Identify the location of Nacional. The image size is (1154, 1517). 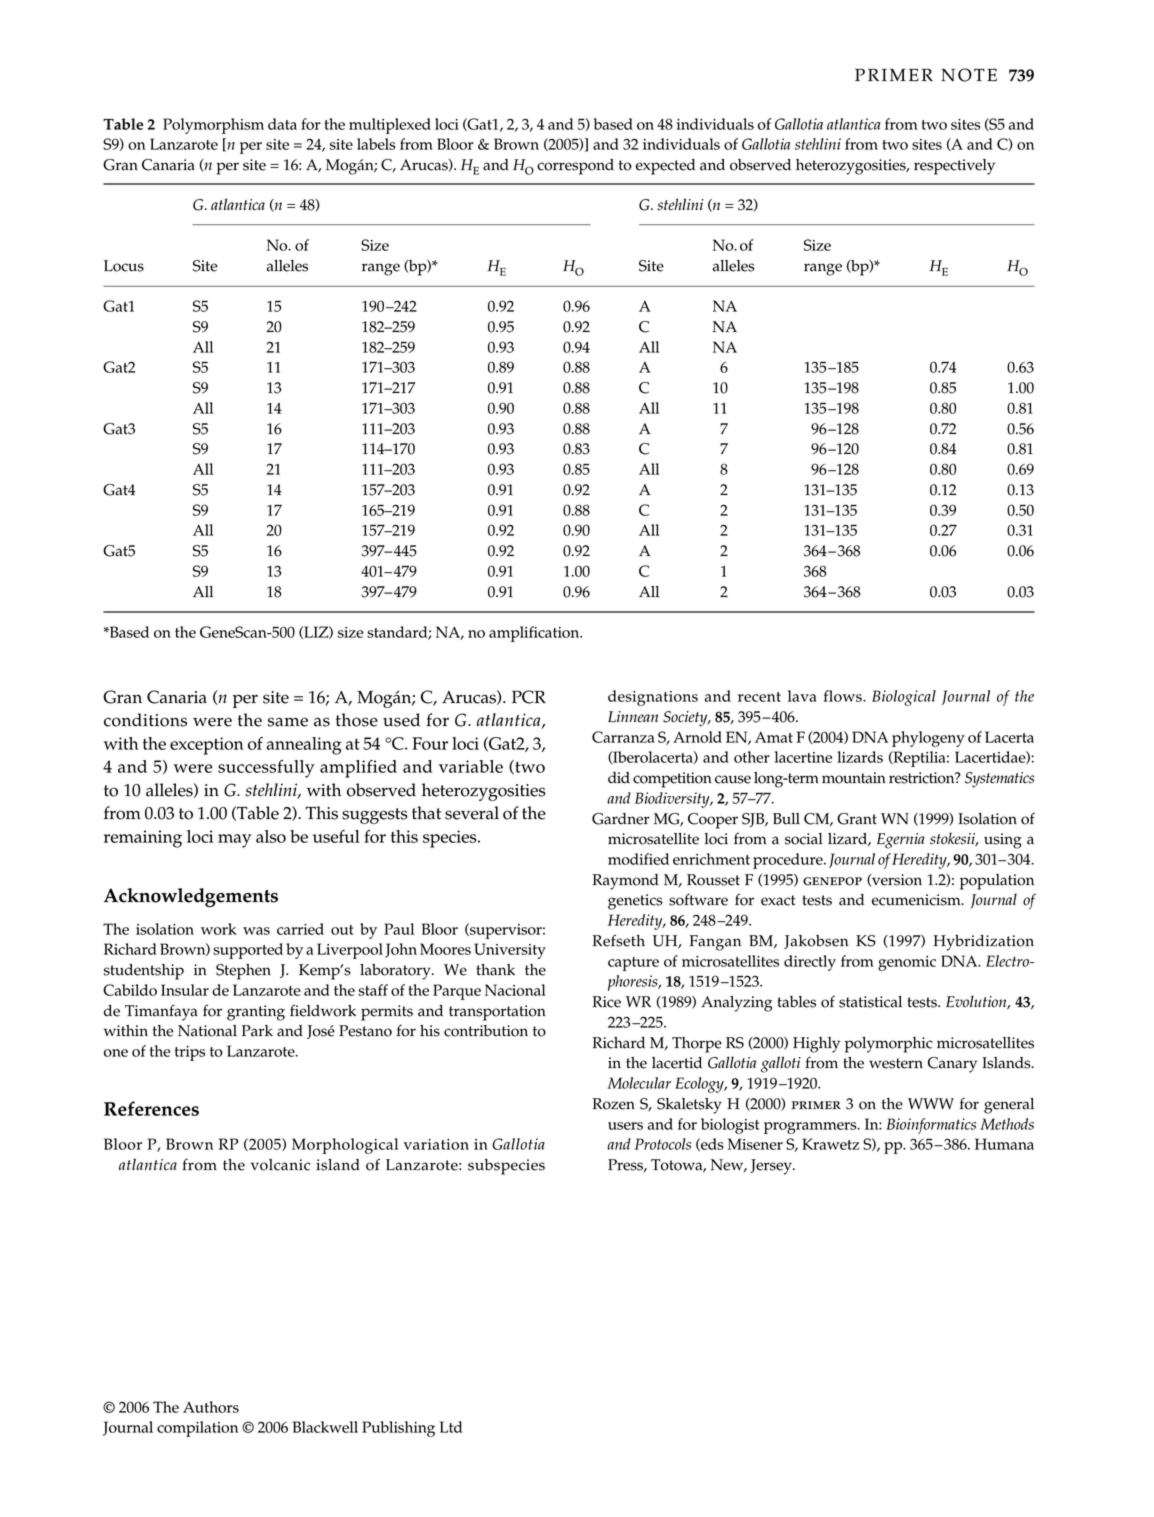
(515, 990).
